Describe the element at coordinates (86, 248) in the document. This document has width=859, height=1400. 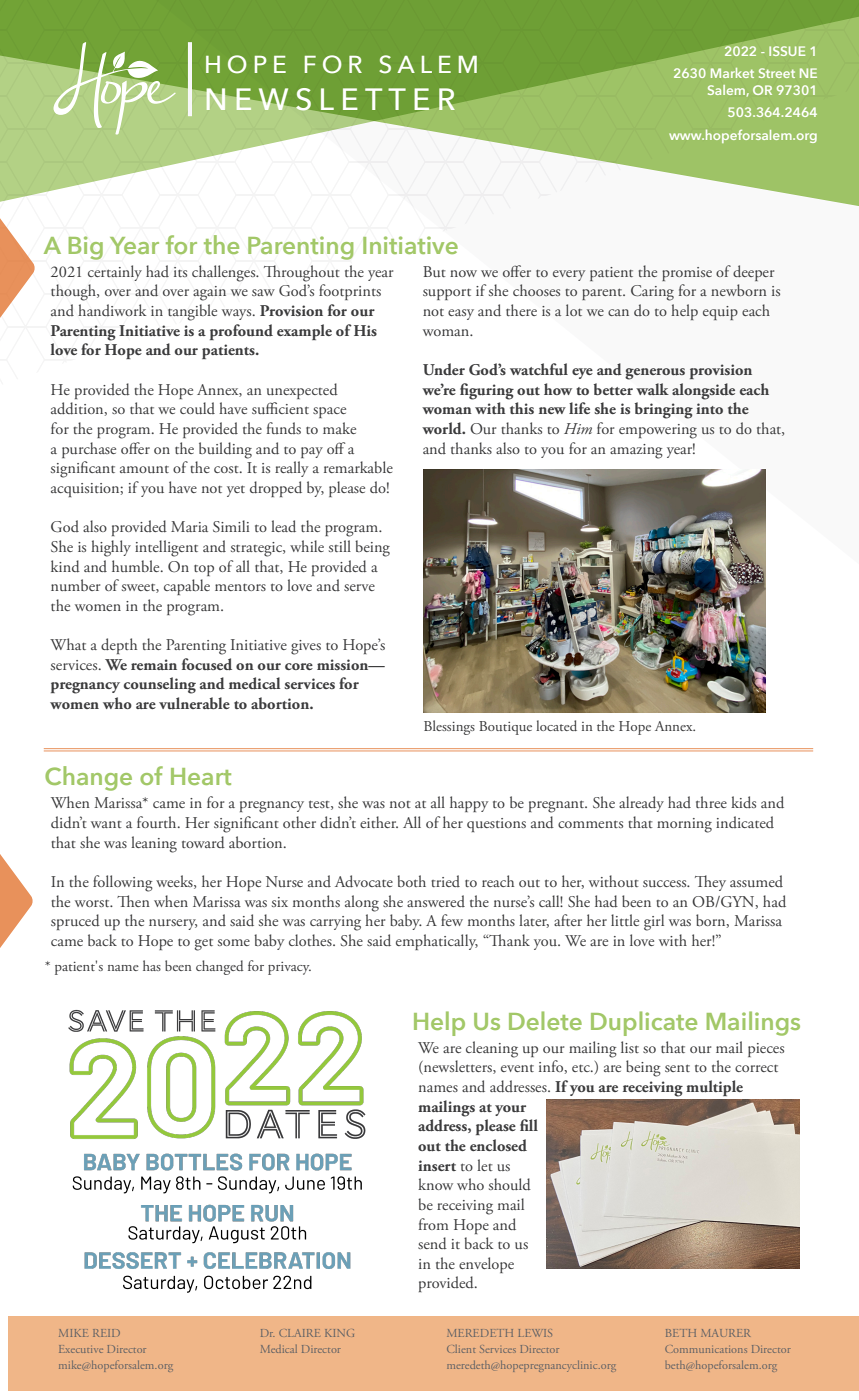
I see `Big` at that location.
